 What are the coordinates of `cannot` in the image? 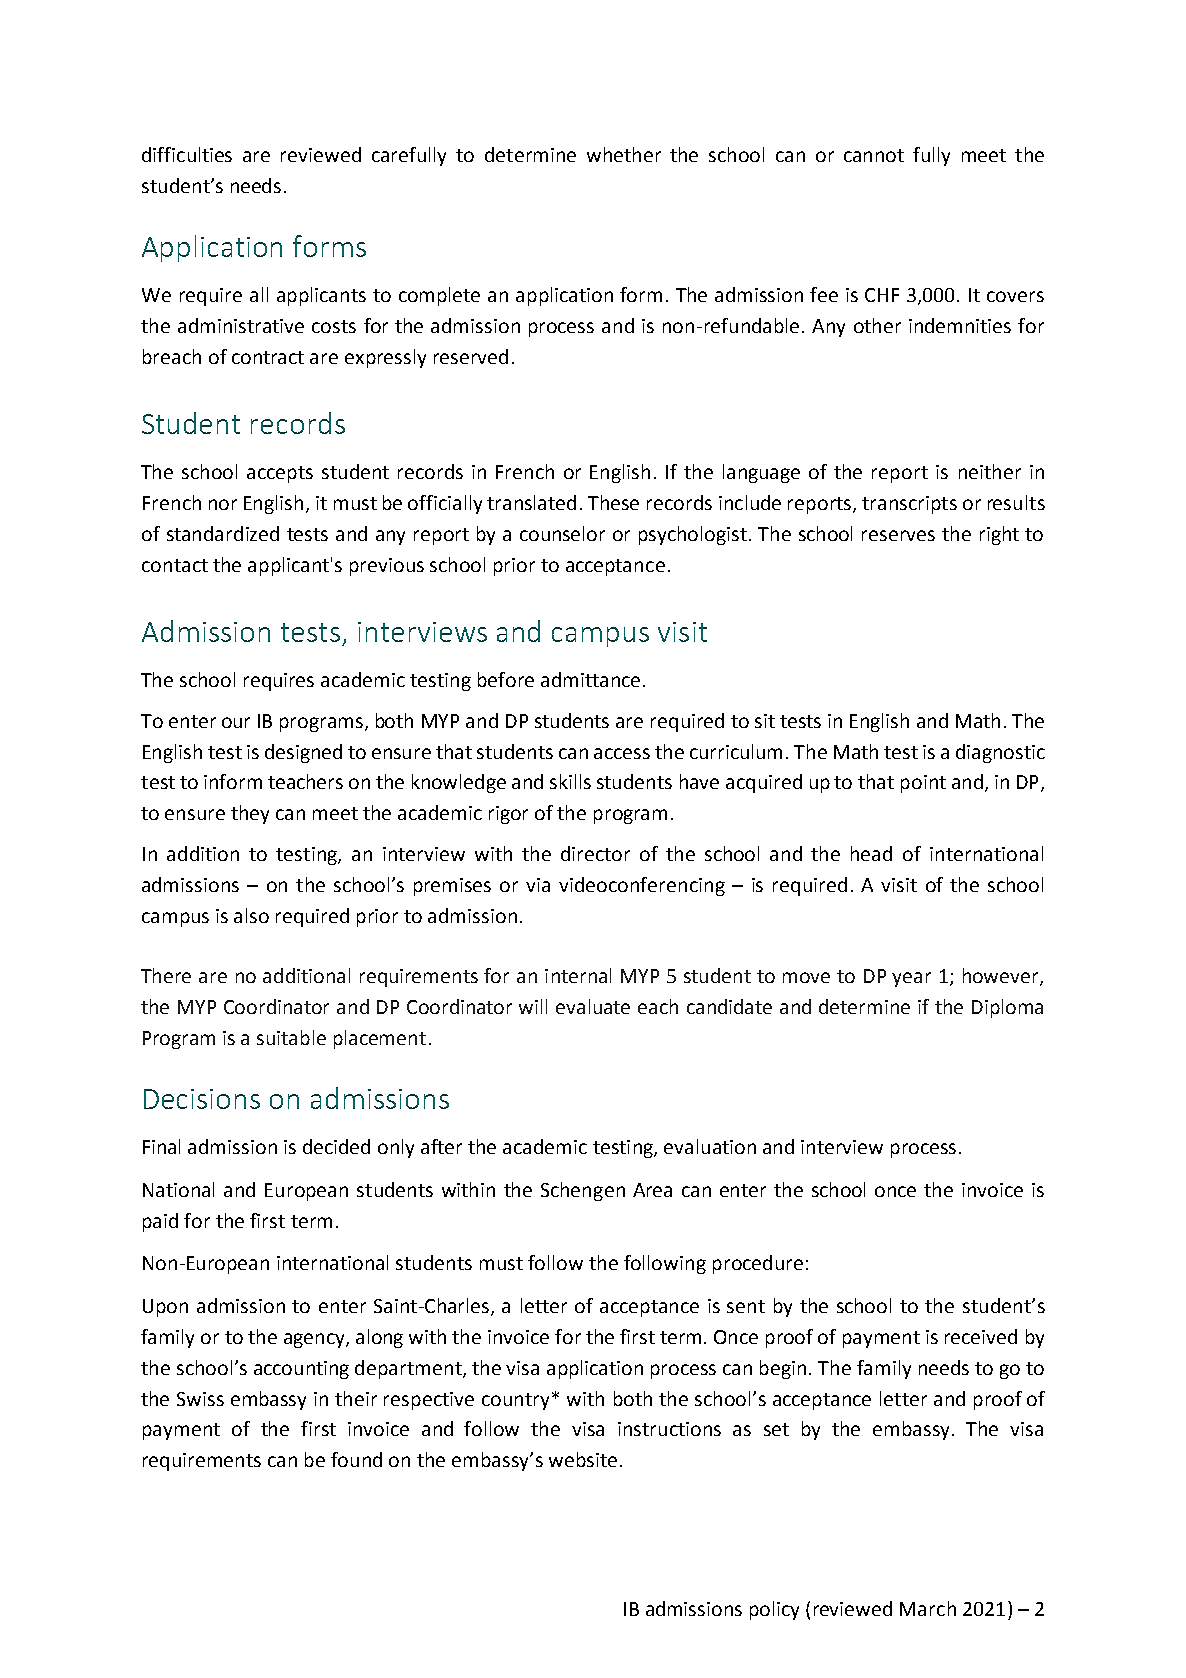 It's located at (874, 155).
